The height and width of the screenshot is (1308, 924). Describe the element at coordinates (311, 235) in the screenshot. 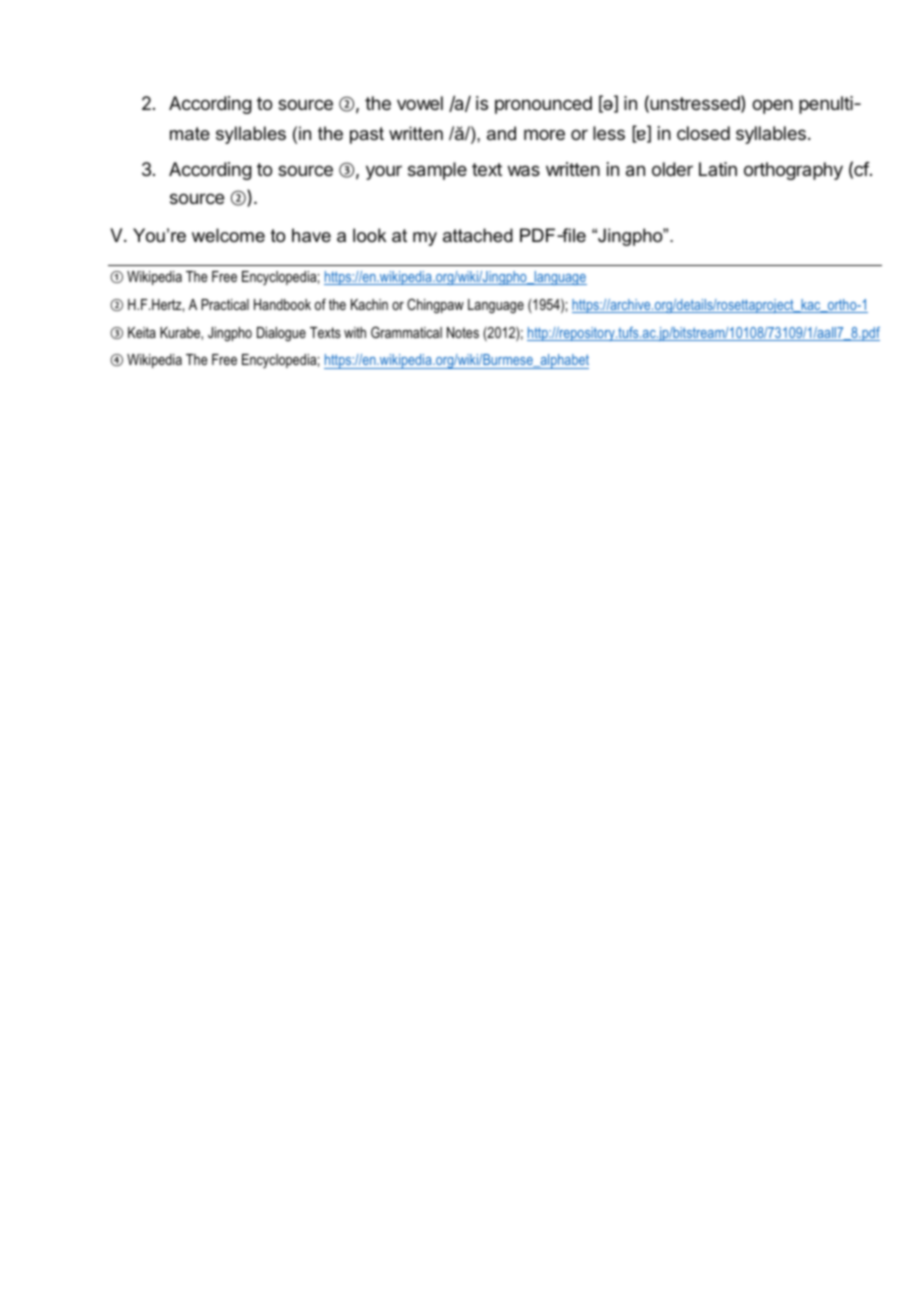

I see `have` at that location.
